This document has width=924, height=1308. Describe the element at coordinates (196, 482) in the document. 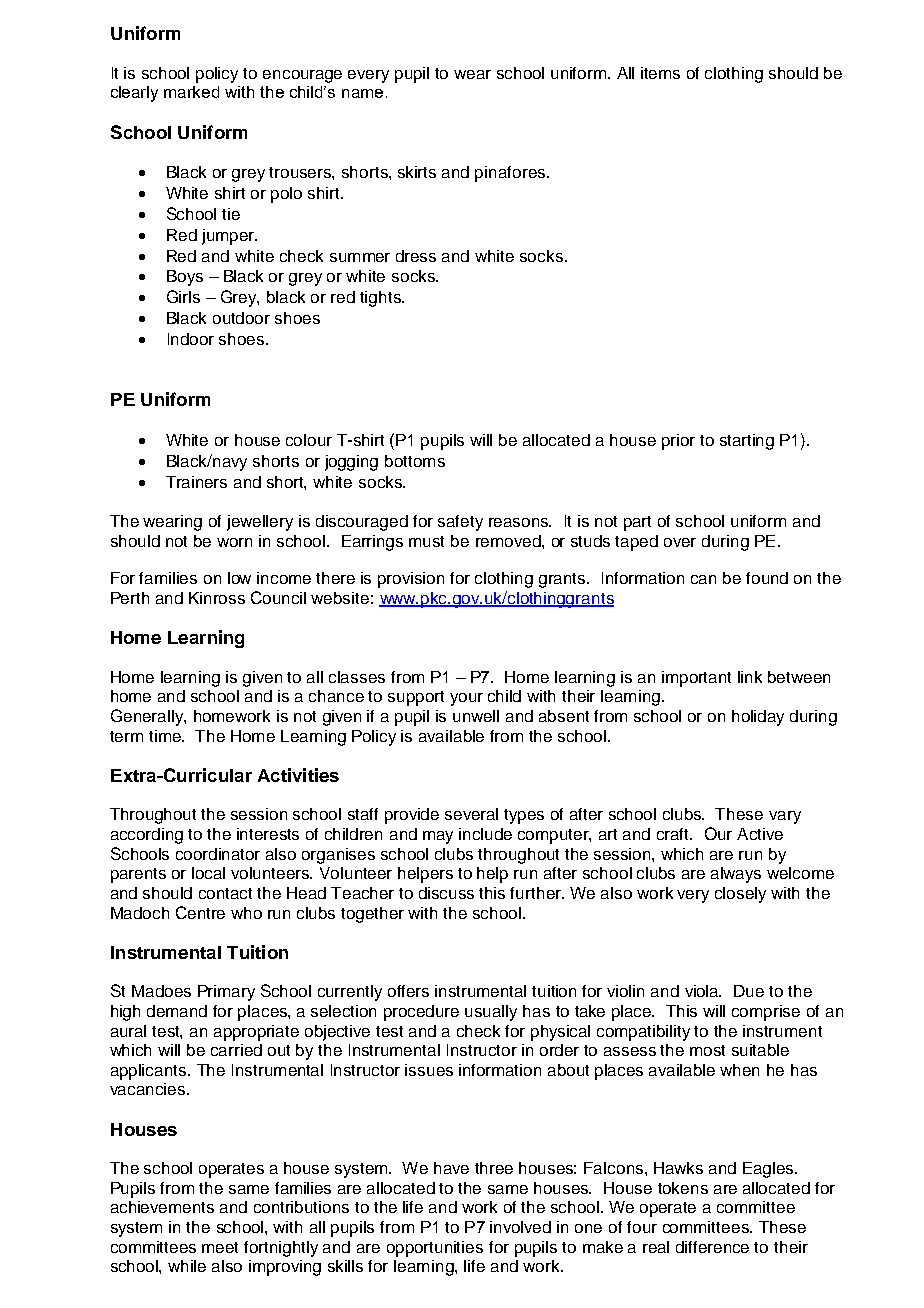

I see `Trainers` at that location.
